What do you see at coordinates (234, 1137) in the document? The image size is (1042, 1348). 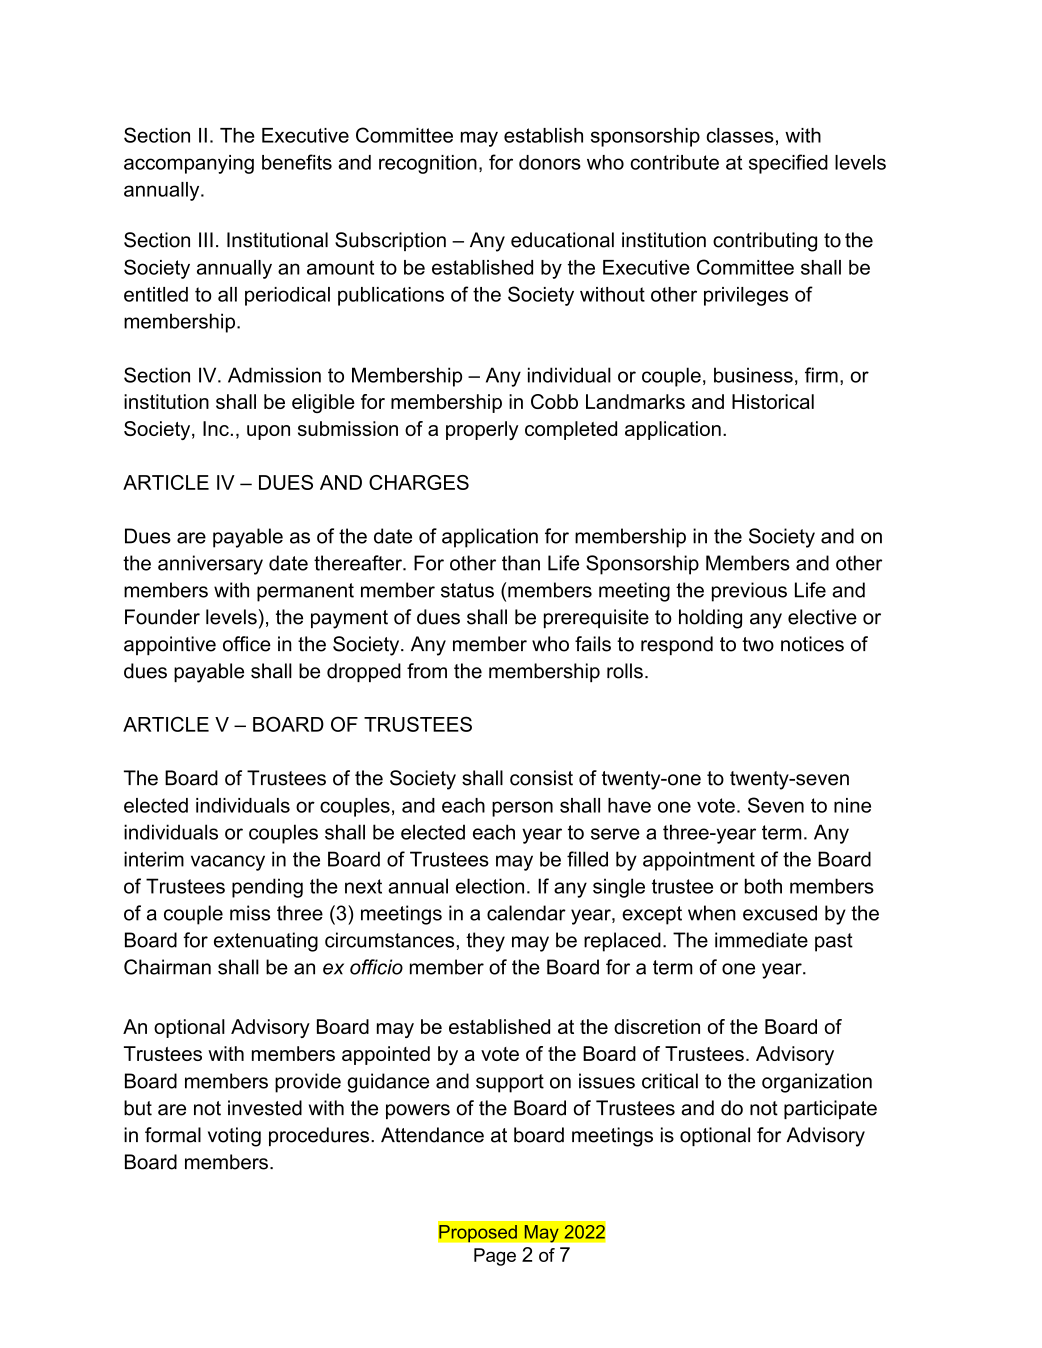 I see `voting` at bounding box center [234, 1137].
